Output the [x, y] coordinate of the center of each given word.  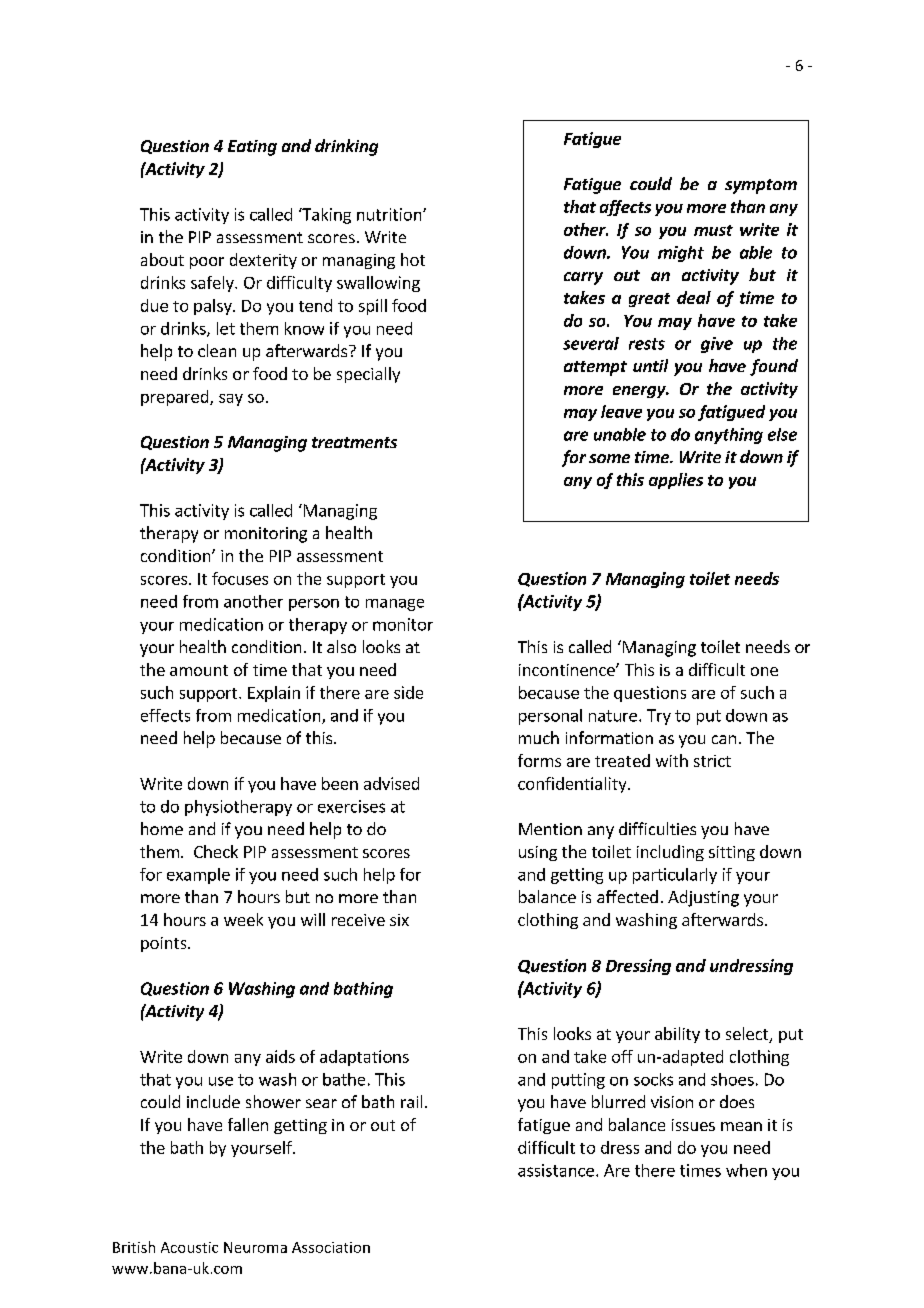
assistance [556, 1170]
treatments [354, 442]
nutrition [390, 214]
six [399, 920]
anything [729, 436]
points [165, 944]
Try [659, 717]
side [408, 692]
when [746, 1170]
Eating [252, 148]
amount [199, 670]
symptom [761, 186]
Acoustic [189, 1247]
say [231, 400]
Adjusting [703, 898]
